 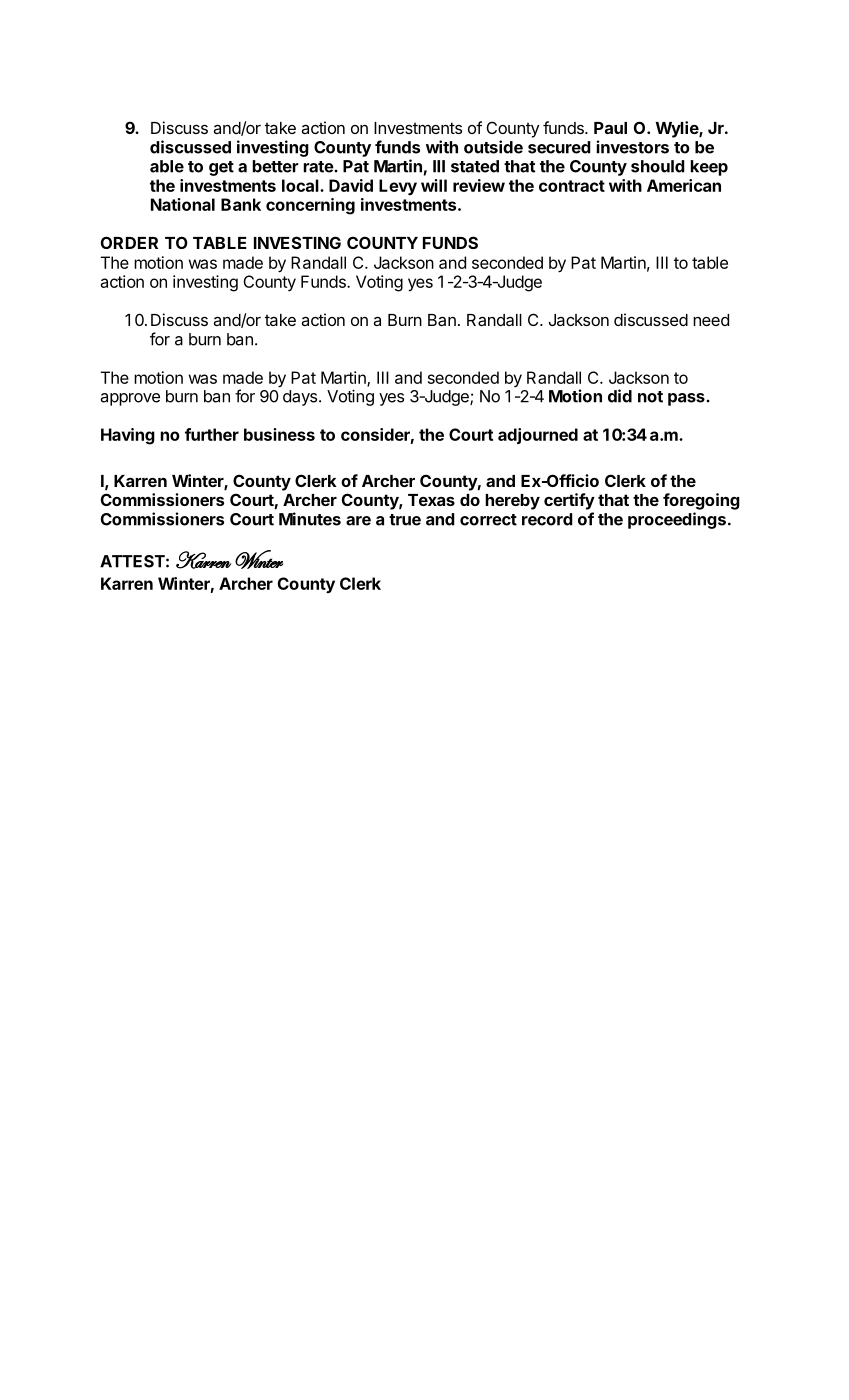 What do you see at coordinates (711, 320) in the screenshot?
I see `need` at bounding box center [711, 320].
